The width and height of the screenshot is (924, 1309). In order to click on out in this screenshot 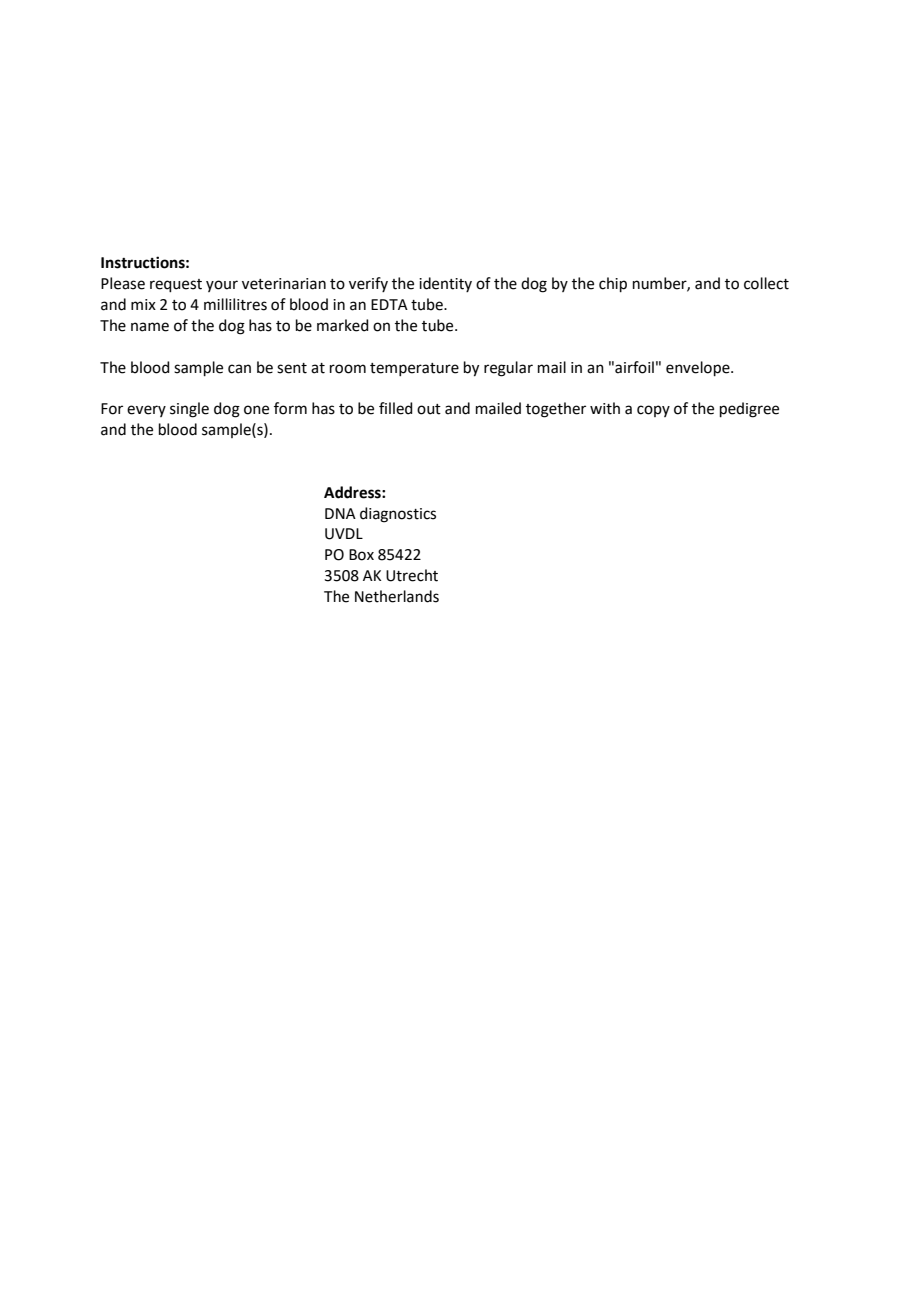, I will do `click(429, 409)`.
